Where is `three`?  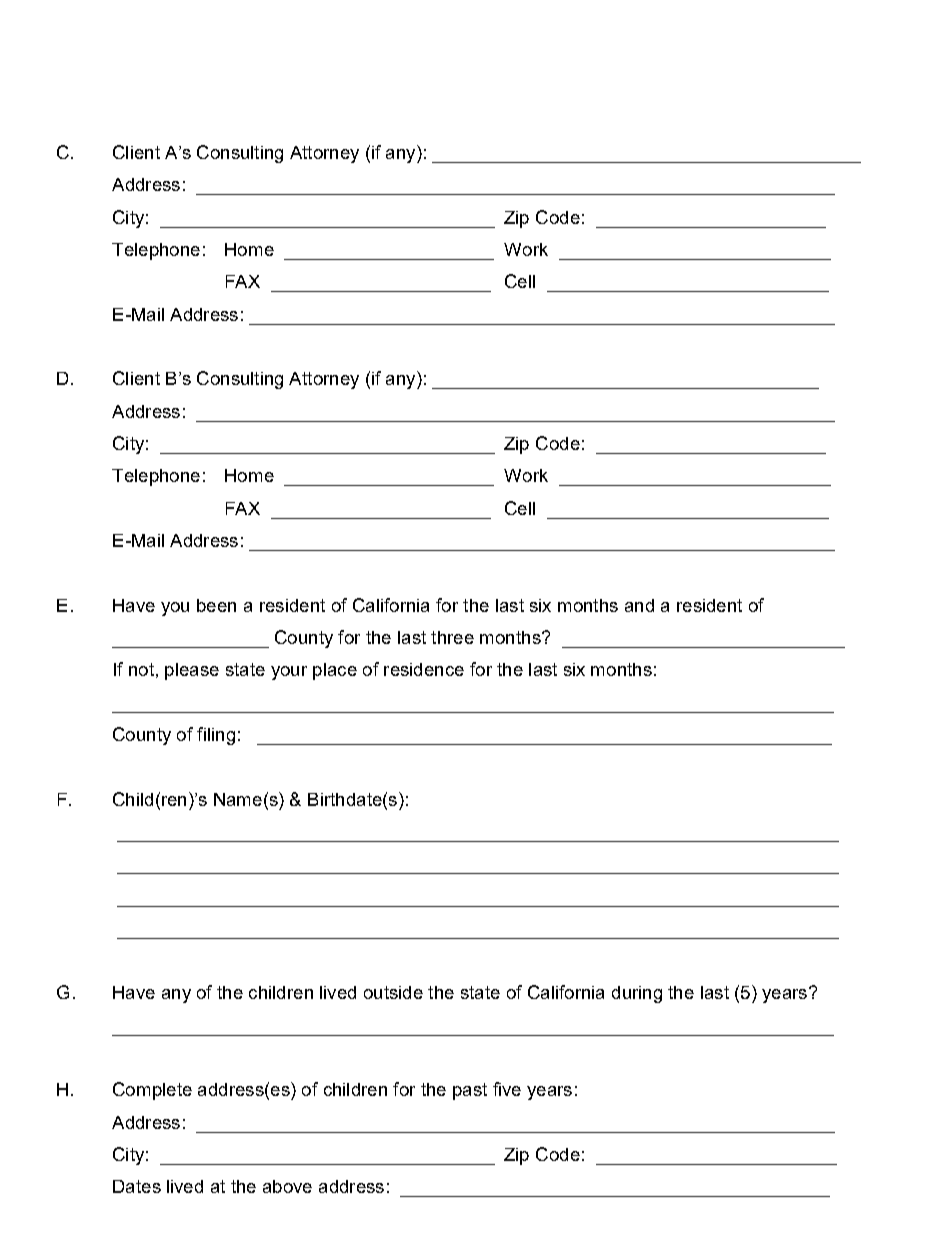 three is located at coordinates (452, 637).
